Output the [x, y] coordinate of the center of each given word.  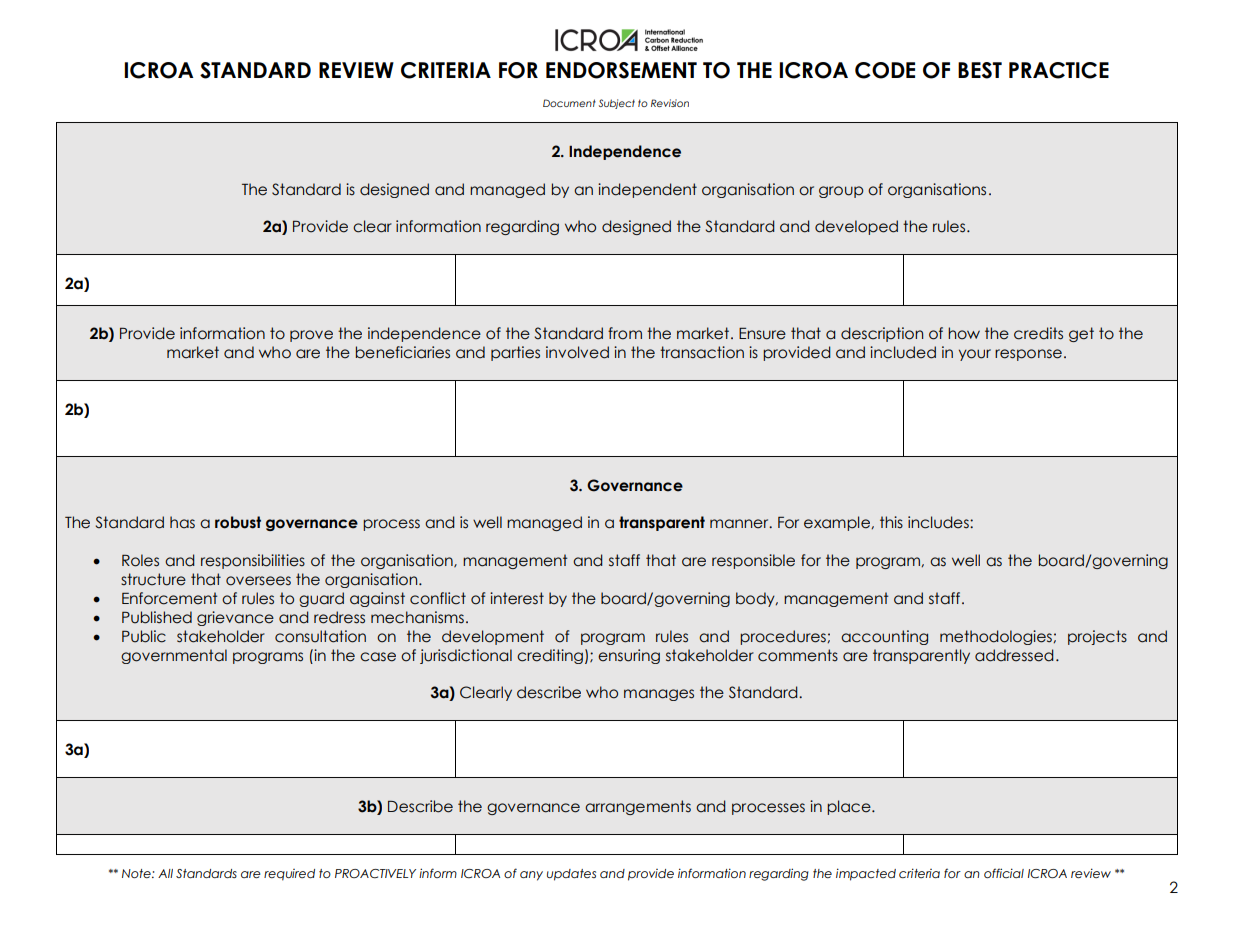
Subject [617, 104]
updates [571, 875]
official [1004, 873]
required [289, 875]
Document [569, 103]
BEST [980, 70]
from [625, 333]
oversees [258, 581]
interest [517, 598]
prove [311, 336]
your [975, 355]
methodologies [997, 637]
